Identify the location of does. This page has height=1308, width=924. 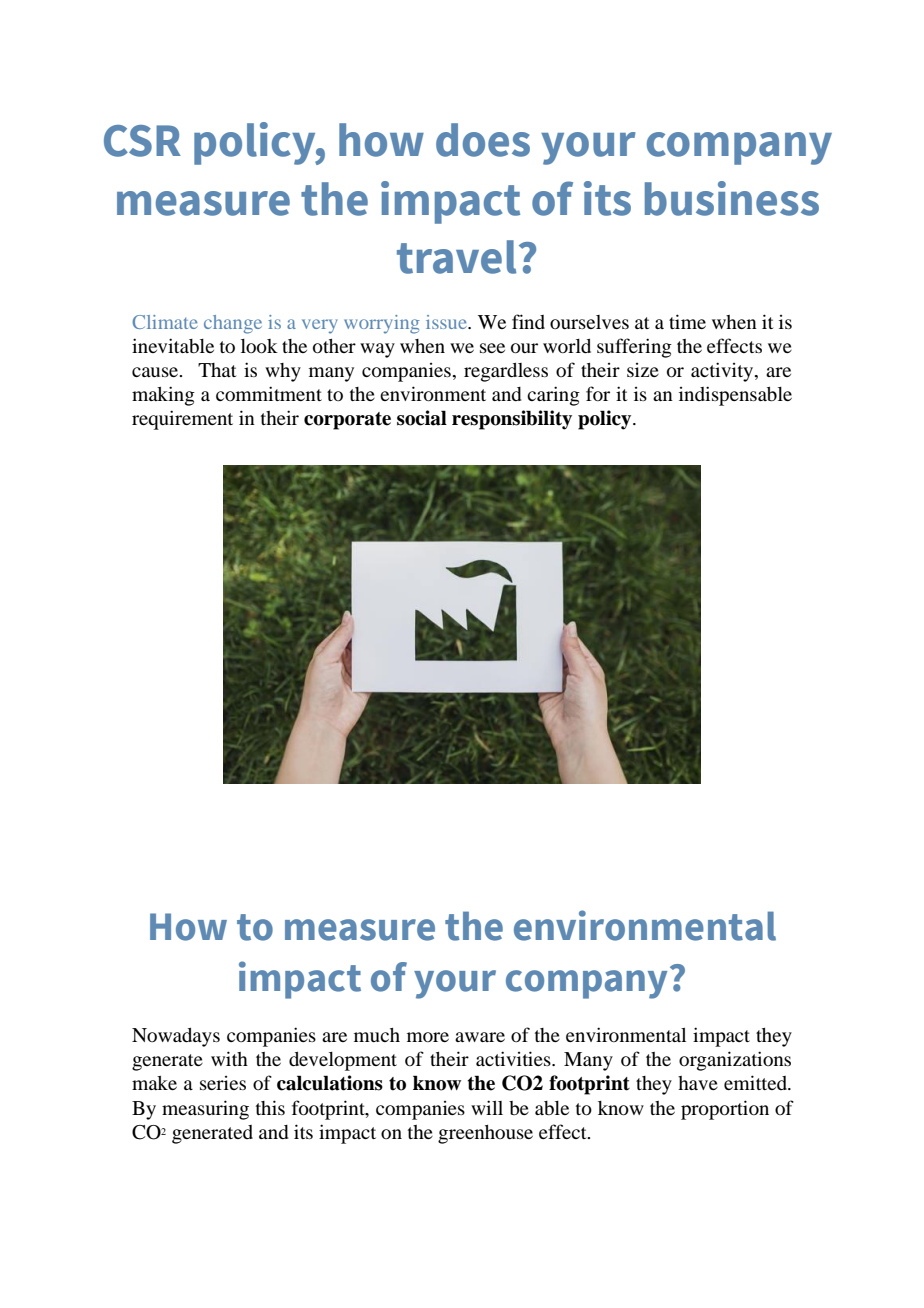
(483, 140).
